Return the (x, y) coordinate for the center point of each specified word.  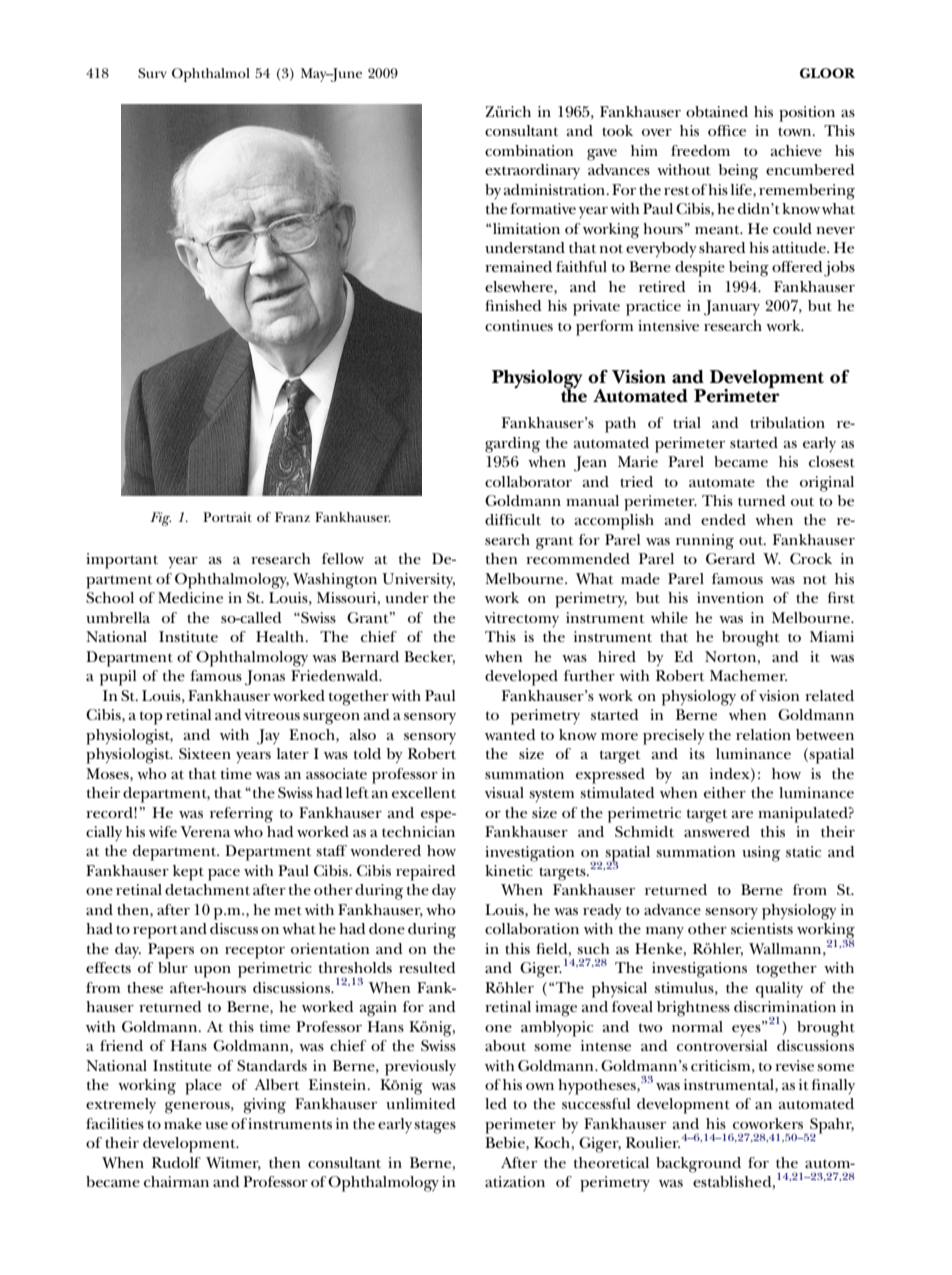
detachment (207, 889)
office (727, 130)
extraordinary (532, 171)
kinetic (509, 870)
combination (529, 150)
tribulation (787, 422)
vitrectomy (522, 619)
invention (730, 597)
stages (435, 1127)
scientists (762, 928)
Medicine (190, 597)
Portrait (227, 517)
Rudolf (176, 1162)
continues (519, 325)
